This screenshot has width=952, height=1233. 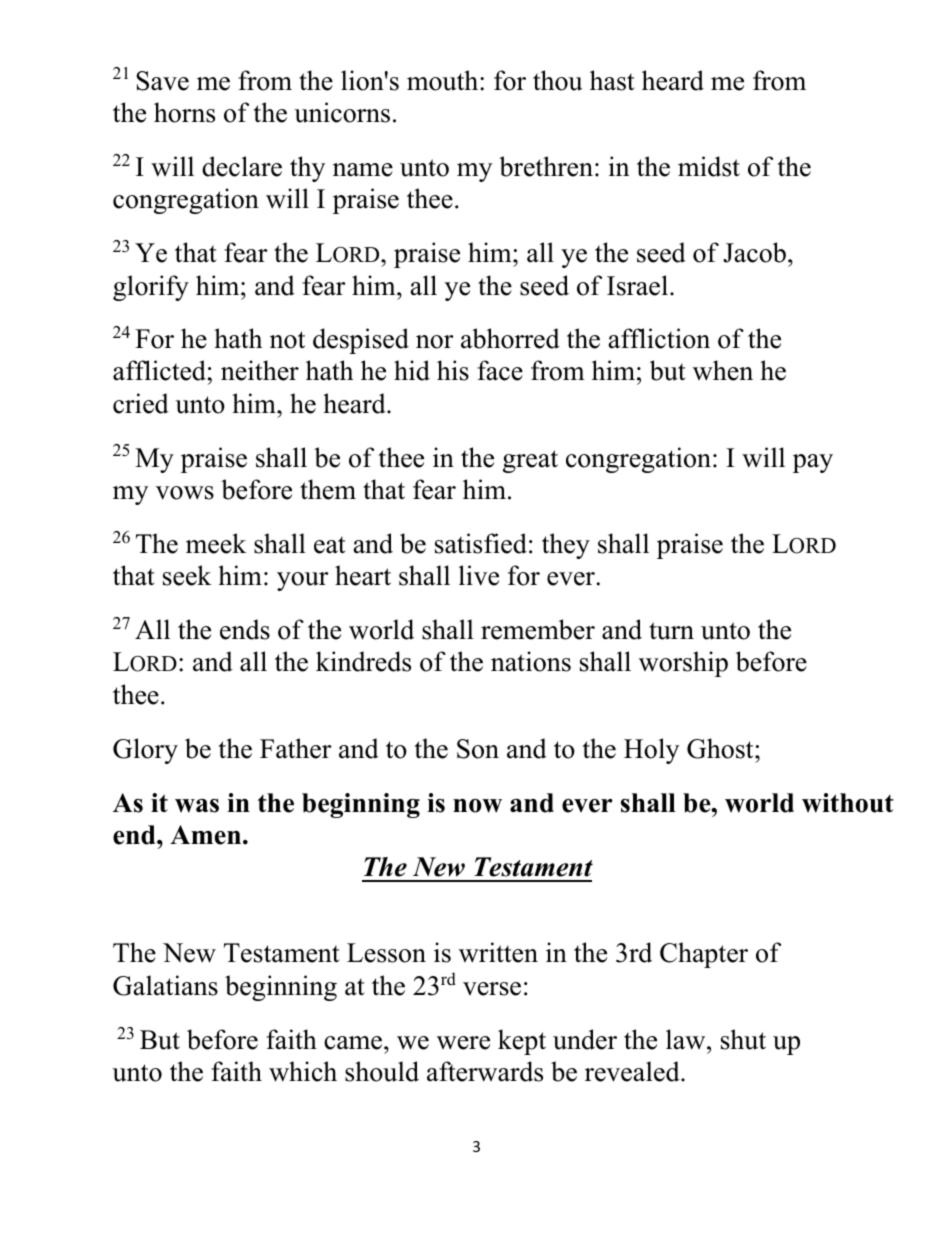 I want to click on shut, so click(x=743, y=1039).
